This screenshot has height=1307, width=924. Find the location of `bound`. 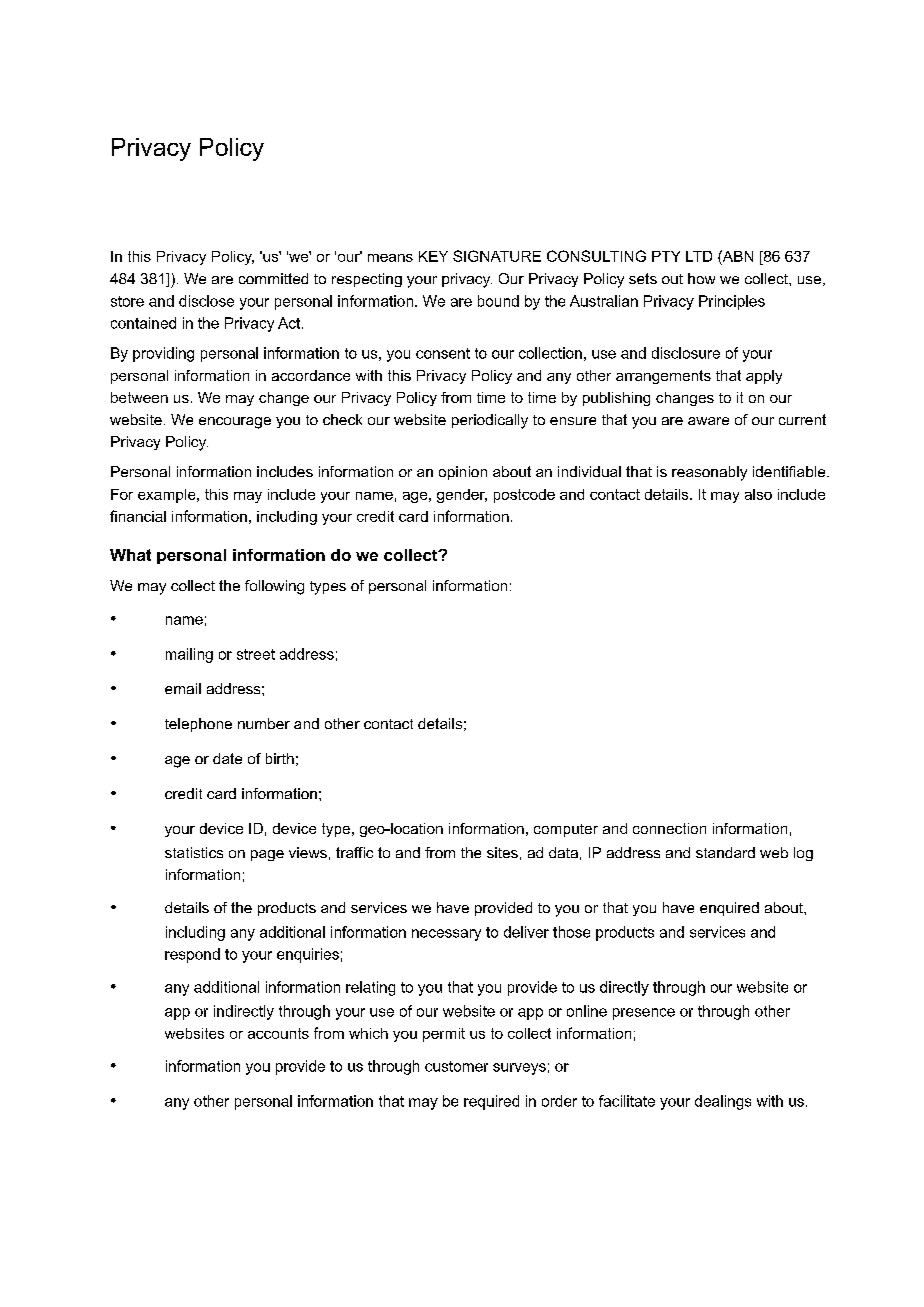

bound is located at coordinates (498, 301).
